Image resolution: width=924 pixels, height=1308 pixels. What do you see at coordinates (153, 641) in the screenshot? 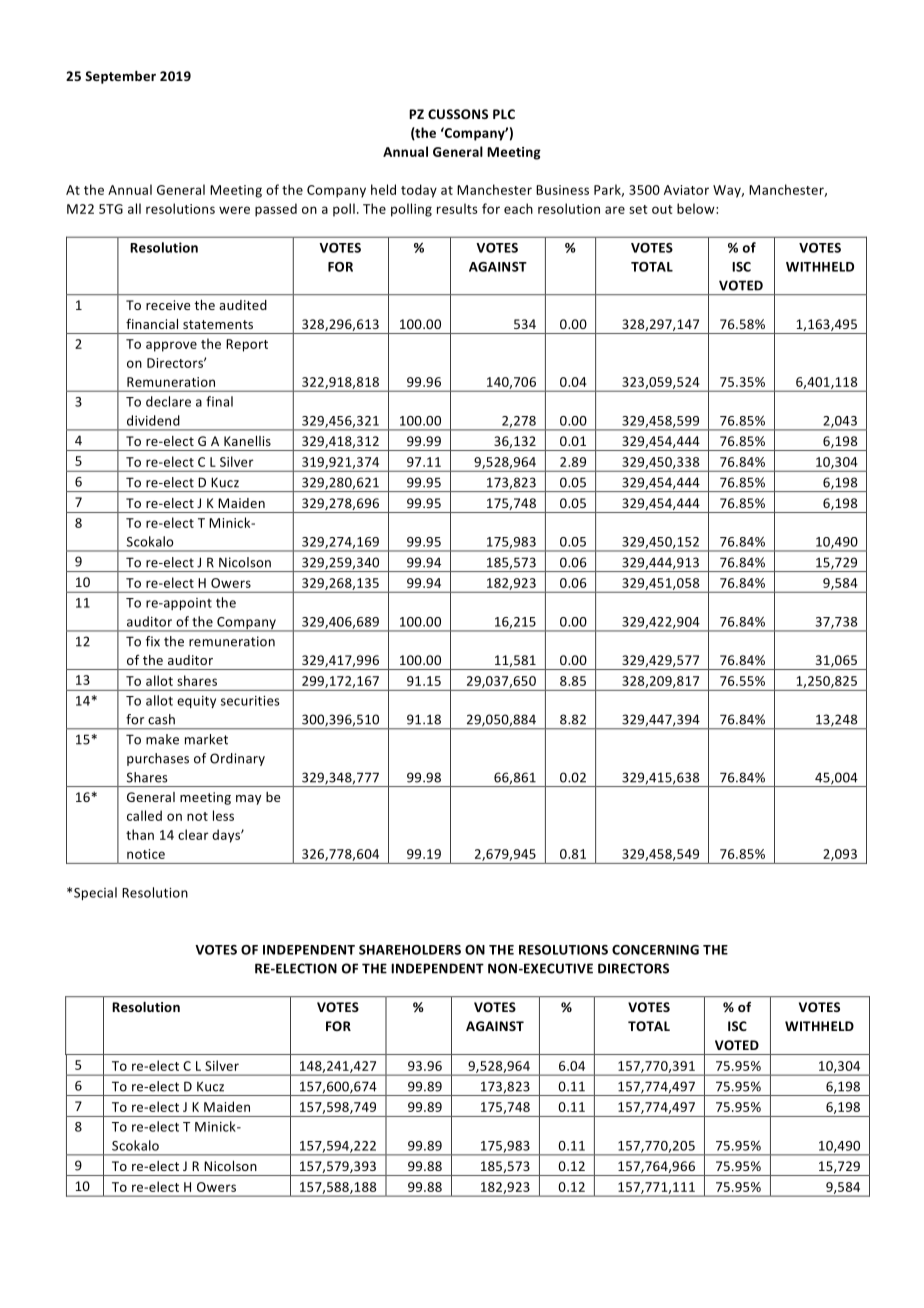
I see `fix` at bounding box center [153, 641].
